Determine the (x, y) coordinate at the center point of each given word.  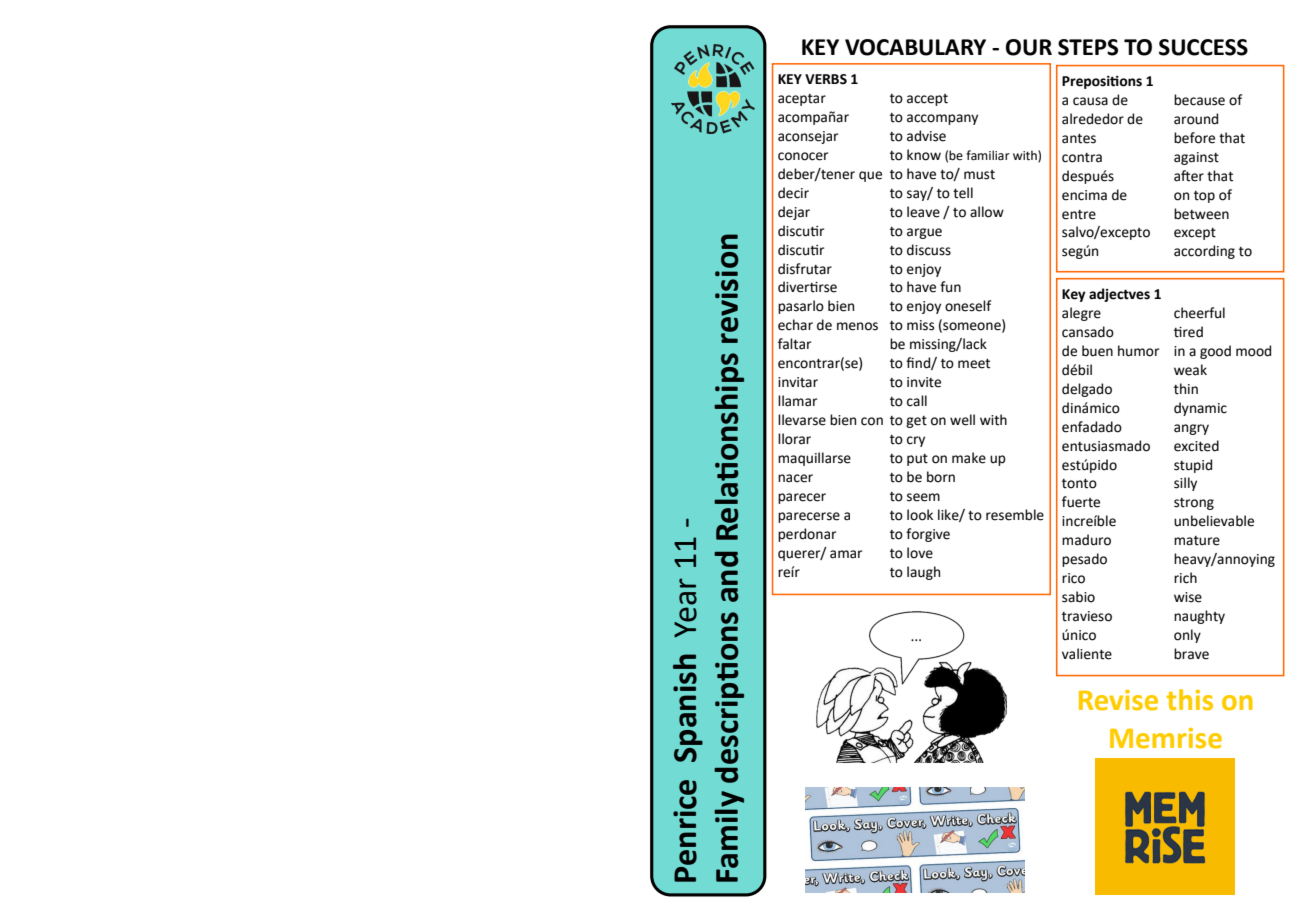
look (920, 515)
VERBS (826, 79)
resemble (1015, 515)
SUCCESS (1203, 47)
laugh (923, 573)
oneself (968, 306)
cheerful (1199, 313)
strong (1194, 504)
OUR (1029, 47)
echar (795, 325)
